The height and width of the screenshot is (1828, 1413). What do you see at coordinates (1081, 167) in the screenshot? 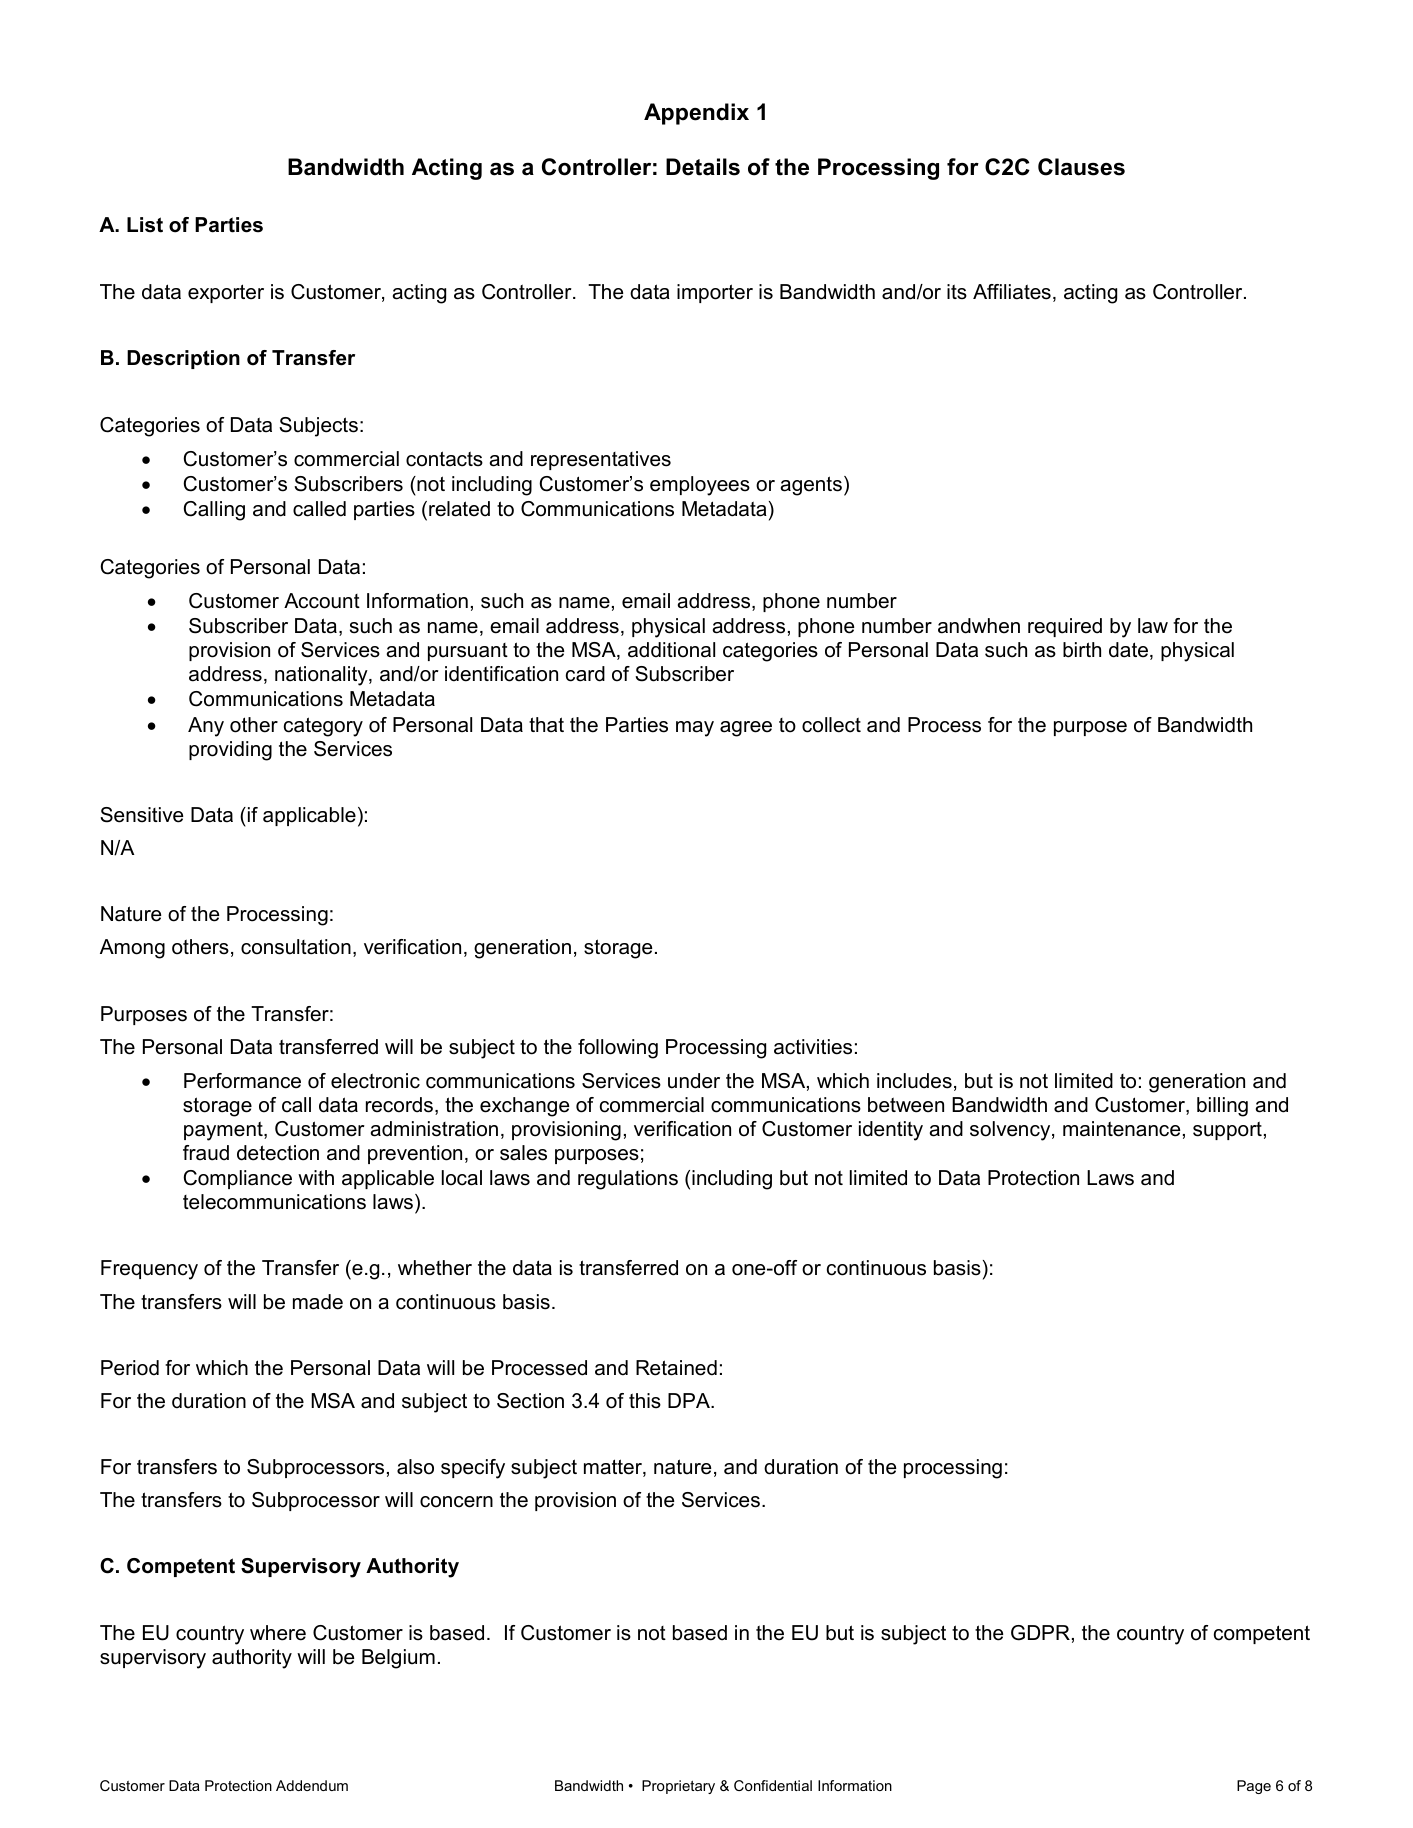
I see `Clauses` at bounding box center [1081, 167].
